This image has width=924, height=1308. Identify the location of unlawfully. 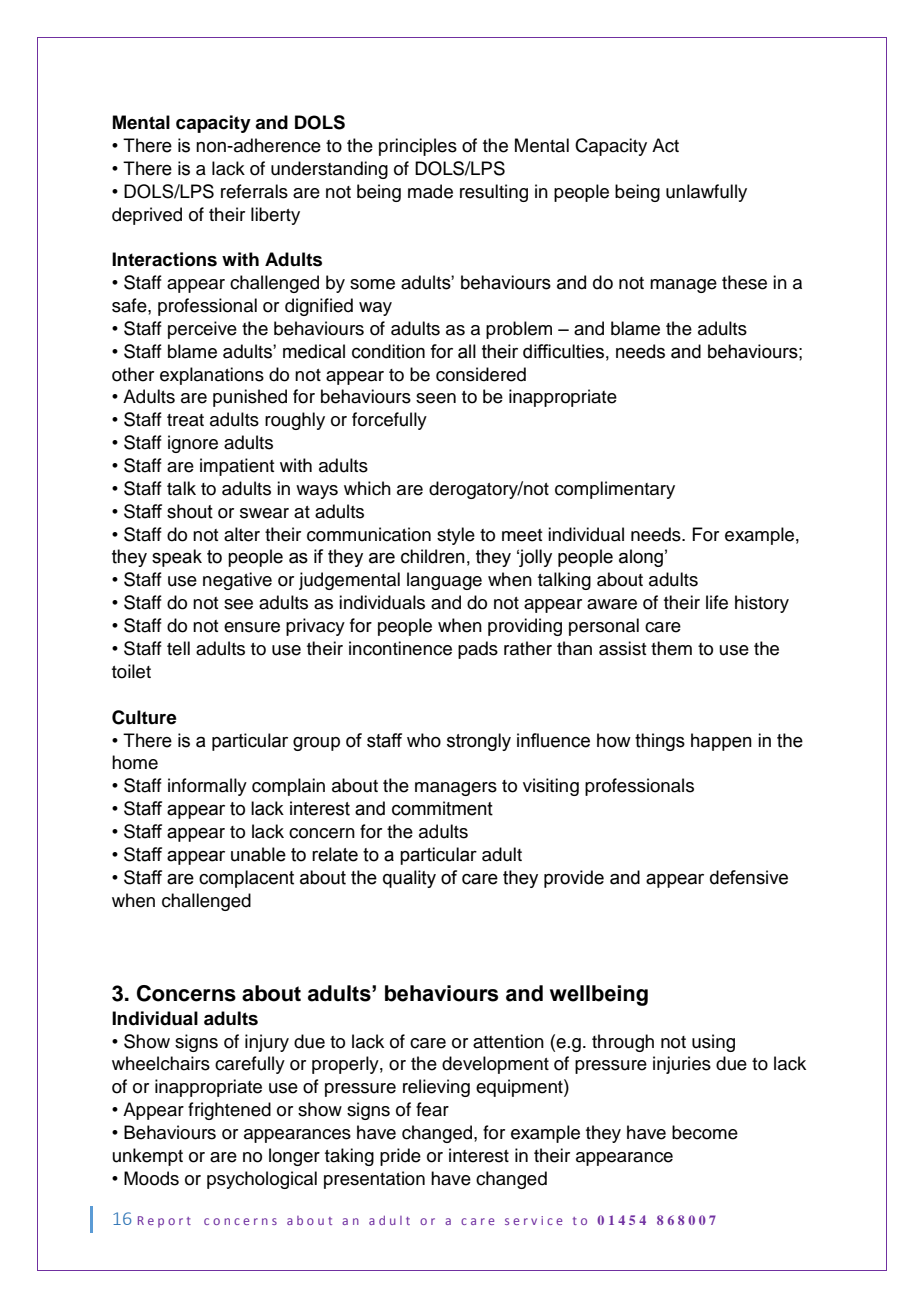
(706, 193).
